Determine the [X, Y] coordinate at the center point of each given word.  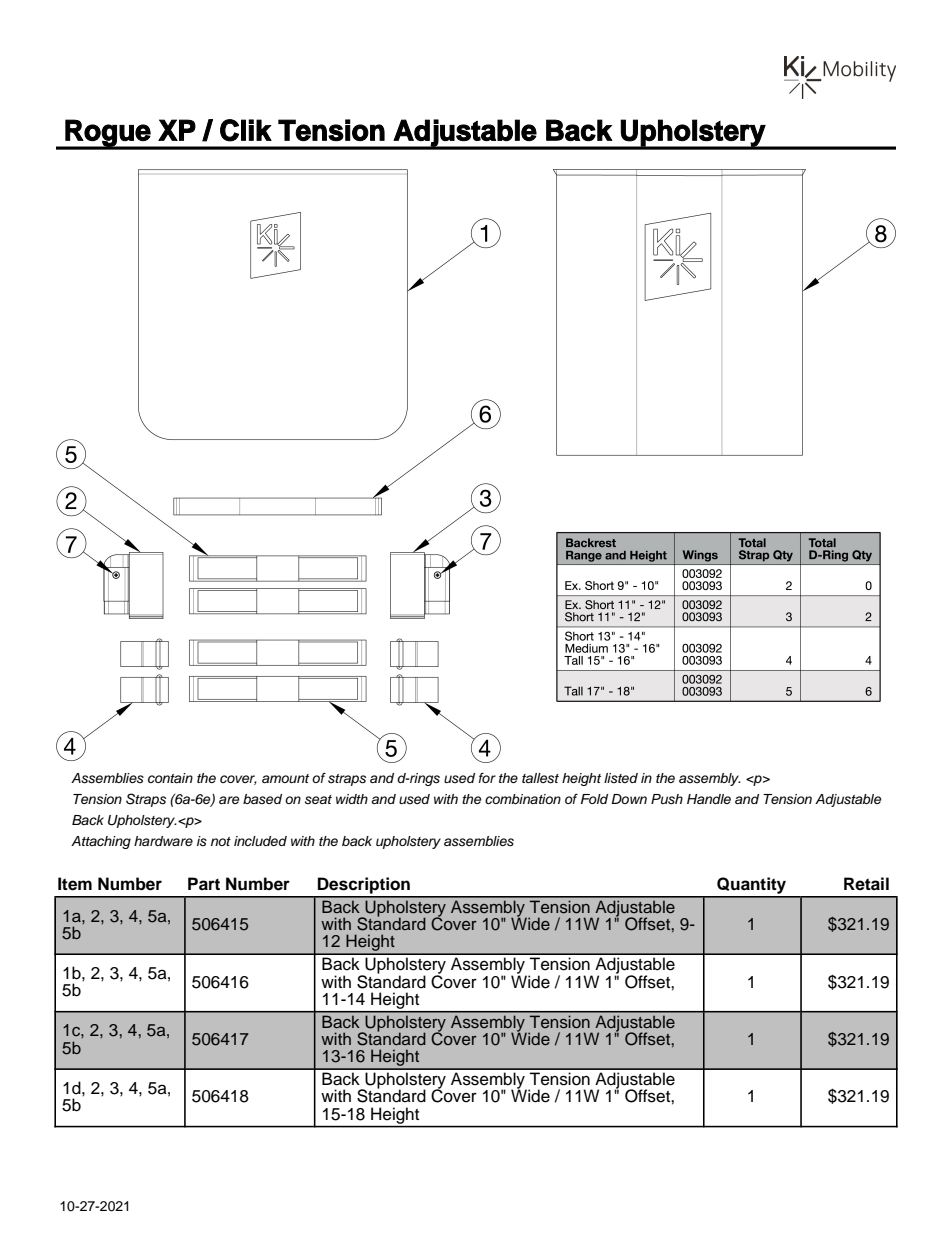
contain [170, 778]
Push [667, 799]
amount [285, 778]
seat [318, 799]
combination [523, 799]
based [262, 799]
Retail [866, 884]
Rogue [108, 134]
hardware [163, 841]
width [352, 799]
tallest [540, 778]
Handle [709, 799]
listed [621, 778]
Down [629, 799]
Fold [594, 799]
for [487, 778]
